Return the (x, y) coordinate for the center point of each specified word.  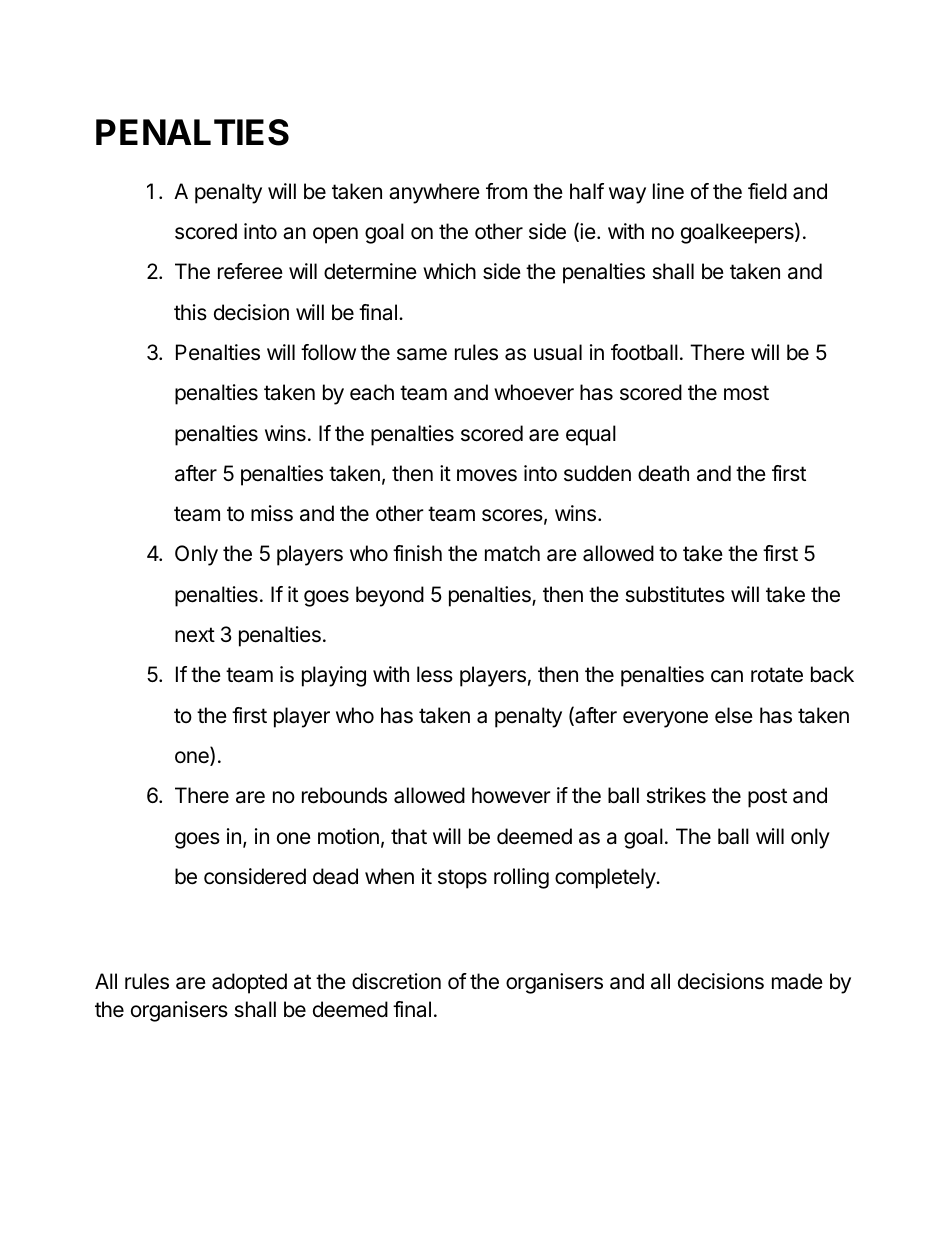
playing (334, 676)
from (506, 191)
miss (272, 513)
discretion (396, 981)
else (734, 715)
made (797, 981)
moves (487, 475)
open (335, 235)
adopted (249, 983)
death (663, 473)
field (767, 191)
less (435, 674)
